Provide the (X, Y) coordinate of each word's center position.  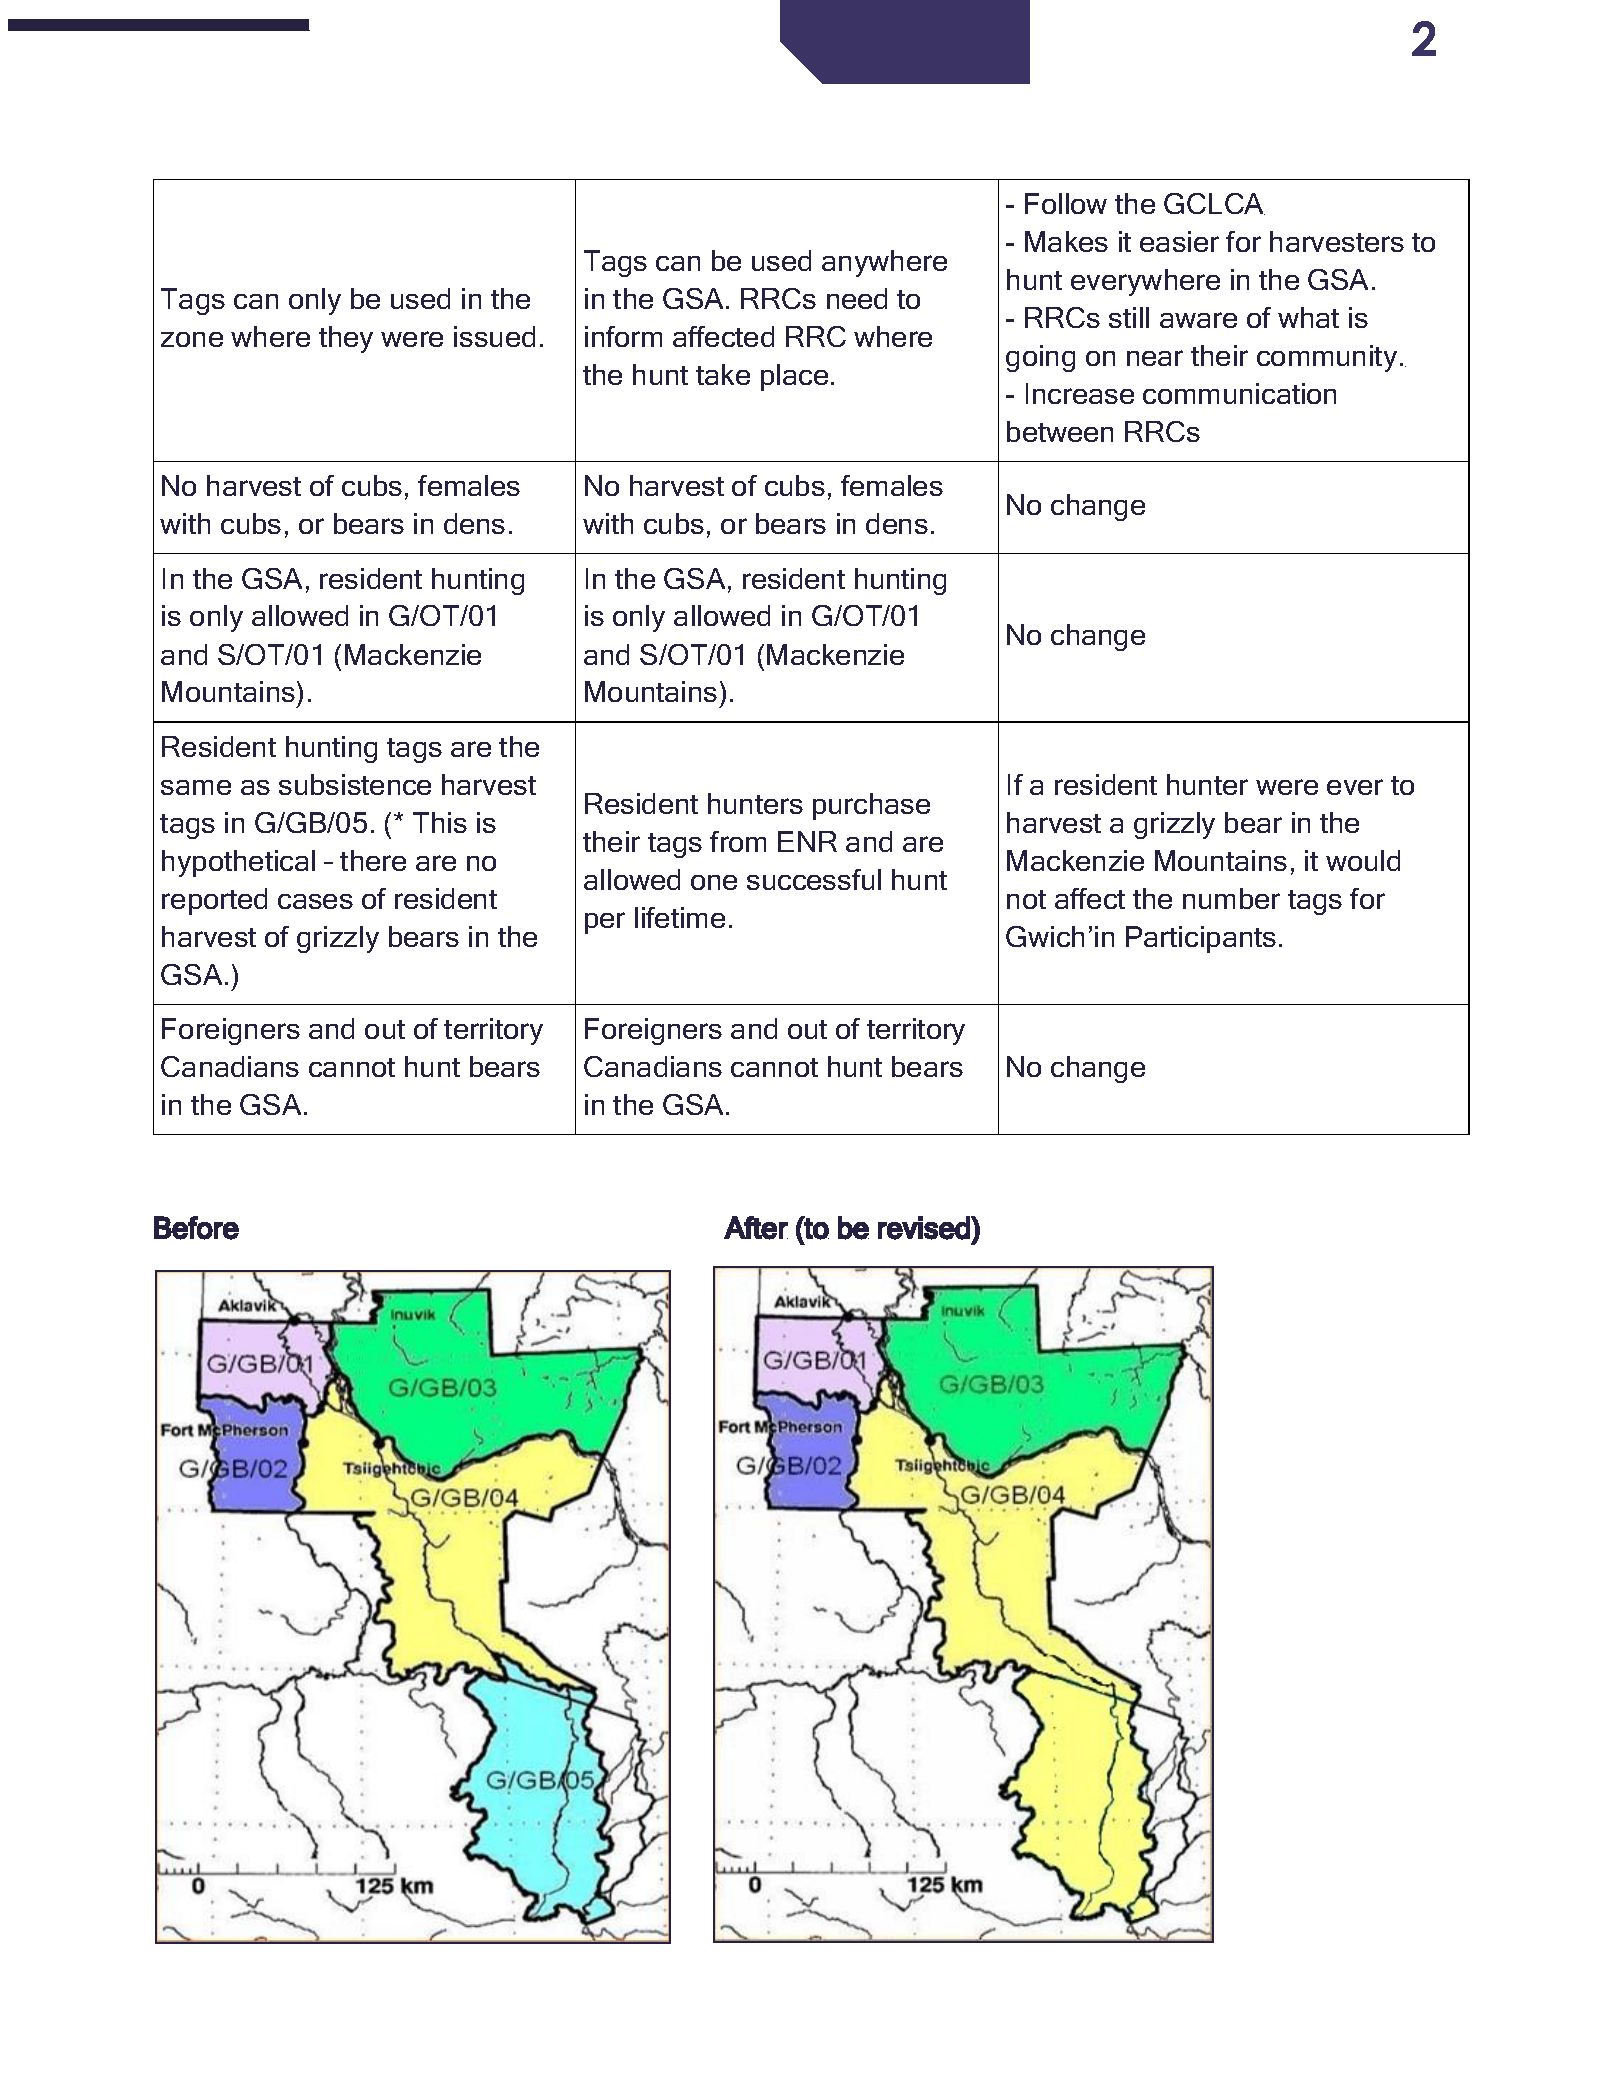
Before (196, 1228)
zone (192, 339)
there (373, 860)
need (857, 298)
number (1231, 898)
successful (814, 879)
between (1060, 431)
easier (1179, 241)
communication (1239, 393)
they (346, 339)
